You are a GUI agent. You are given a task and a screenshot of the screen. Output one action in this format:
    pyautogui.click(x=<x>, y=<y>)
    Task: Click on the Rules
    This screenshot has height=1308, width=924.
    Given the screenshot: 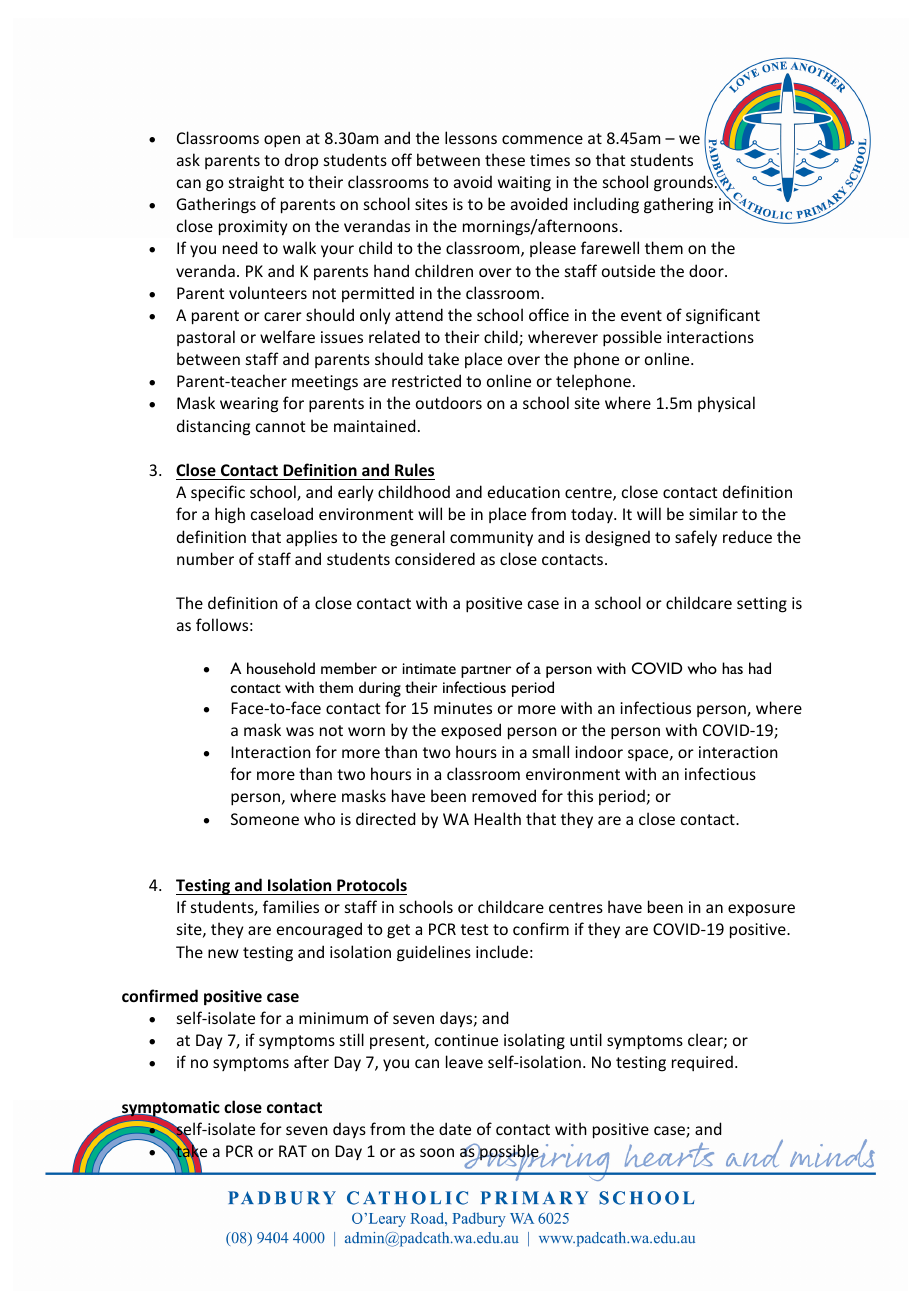 What is the action you would take?
    pyautogui.click(x=414, y=469)
